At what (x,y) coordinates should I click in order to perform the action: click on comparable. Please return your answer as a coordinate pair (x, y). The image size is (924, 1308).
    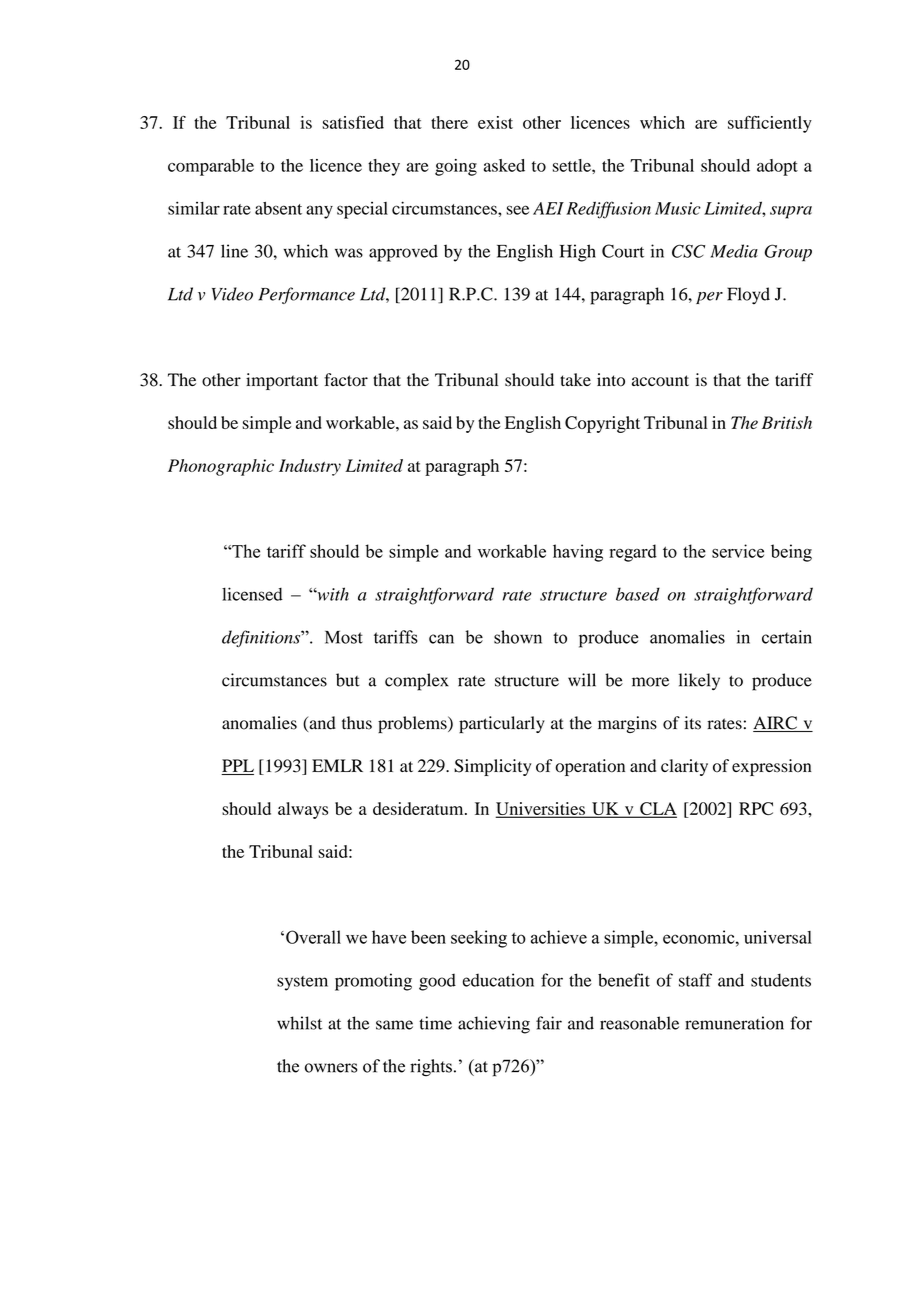
    Looking at the image, I should click on (211, 167).
